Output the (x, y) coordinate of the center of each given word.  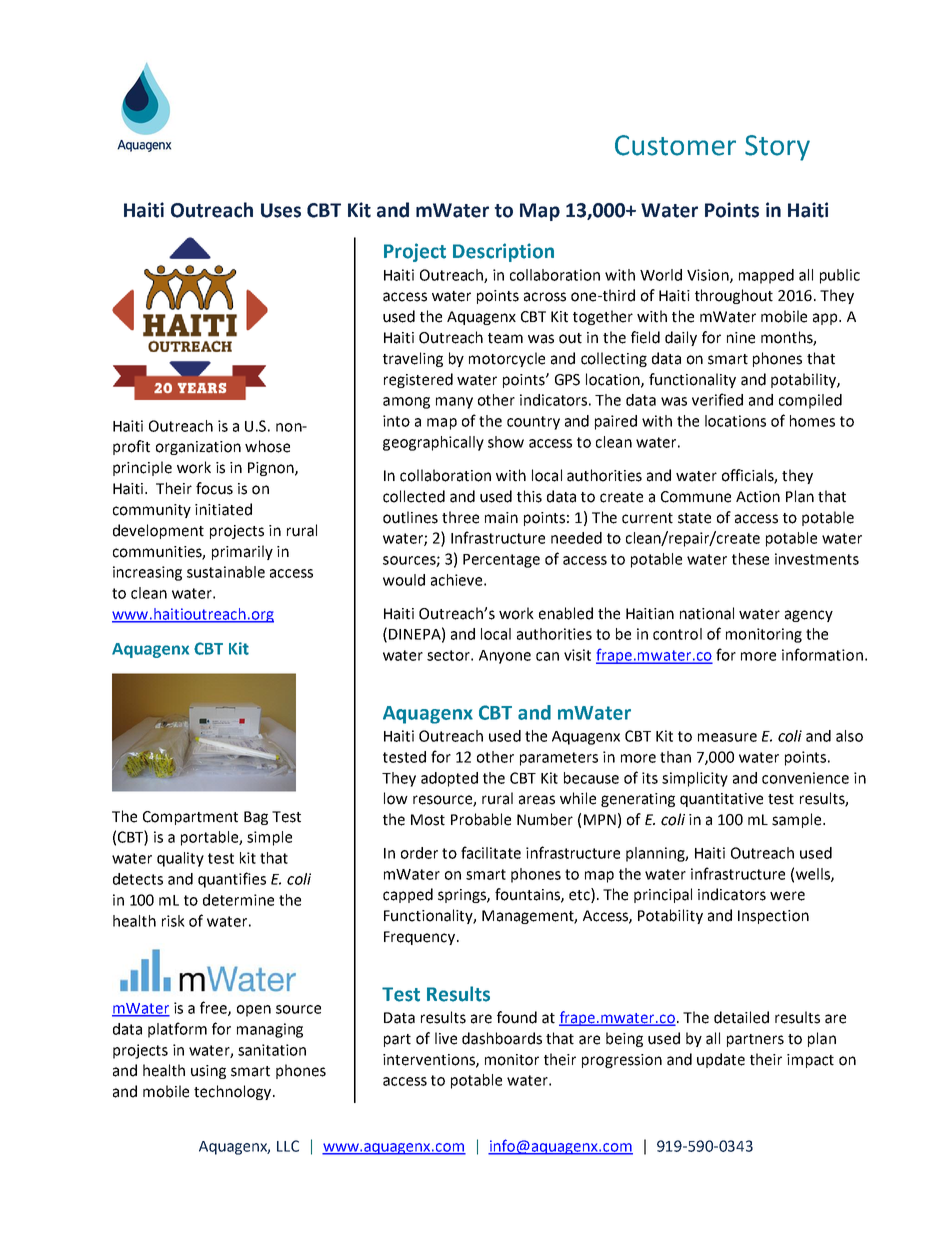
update (721, 1060)
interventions (430, 1060)
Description (503, 252)
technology (232, 1092)
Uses (281, 210)
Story (777, 148)
